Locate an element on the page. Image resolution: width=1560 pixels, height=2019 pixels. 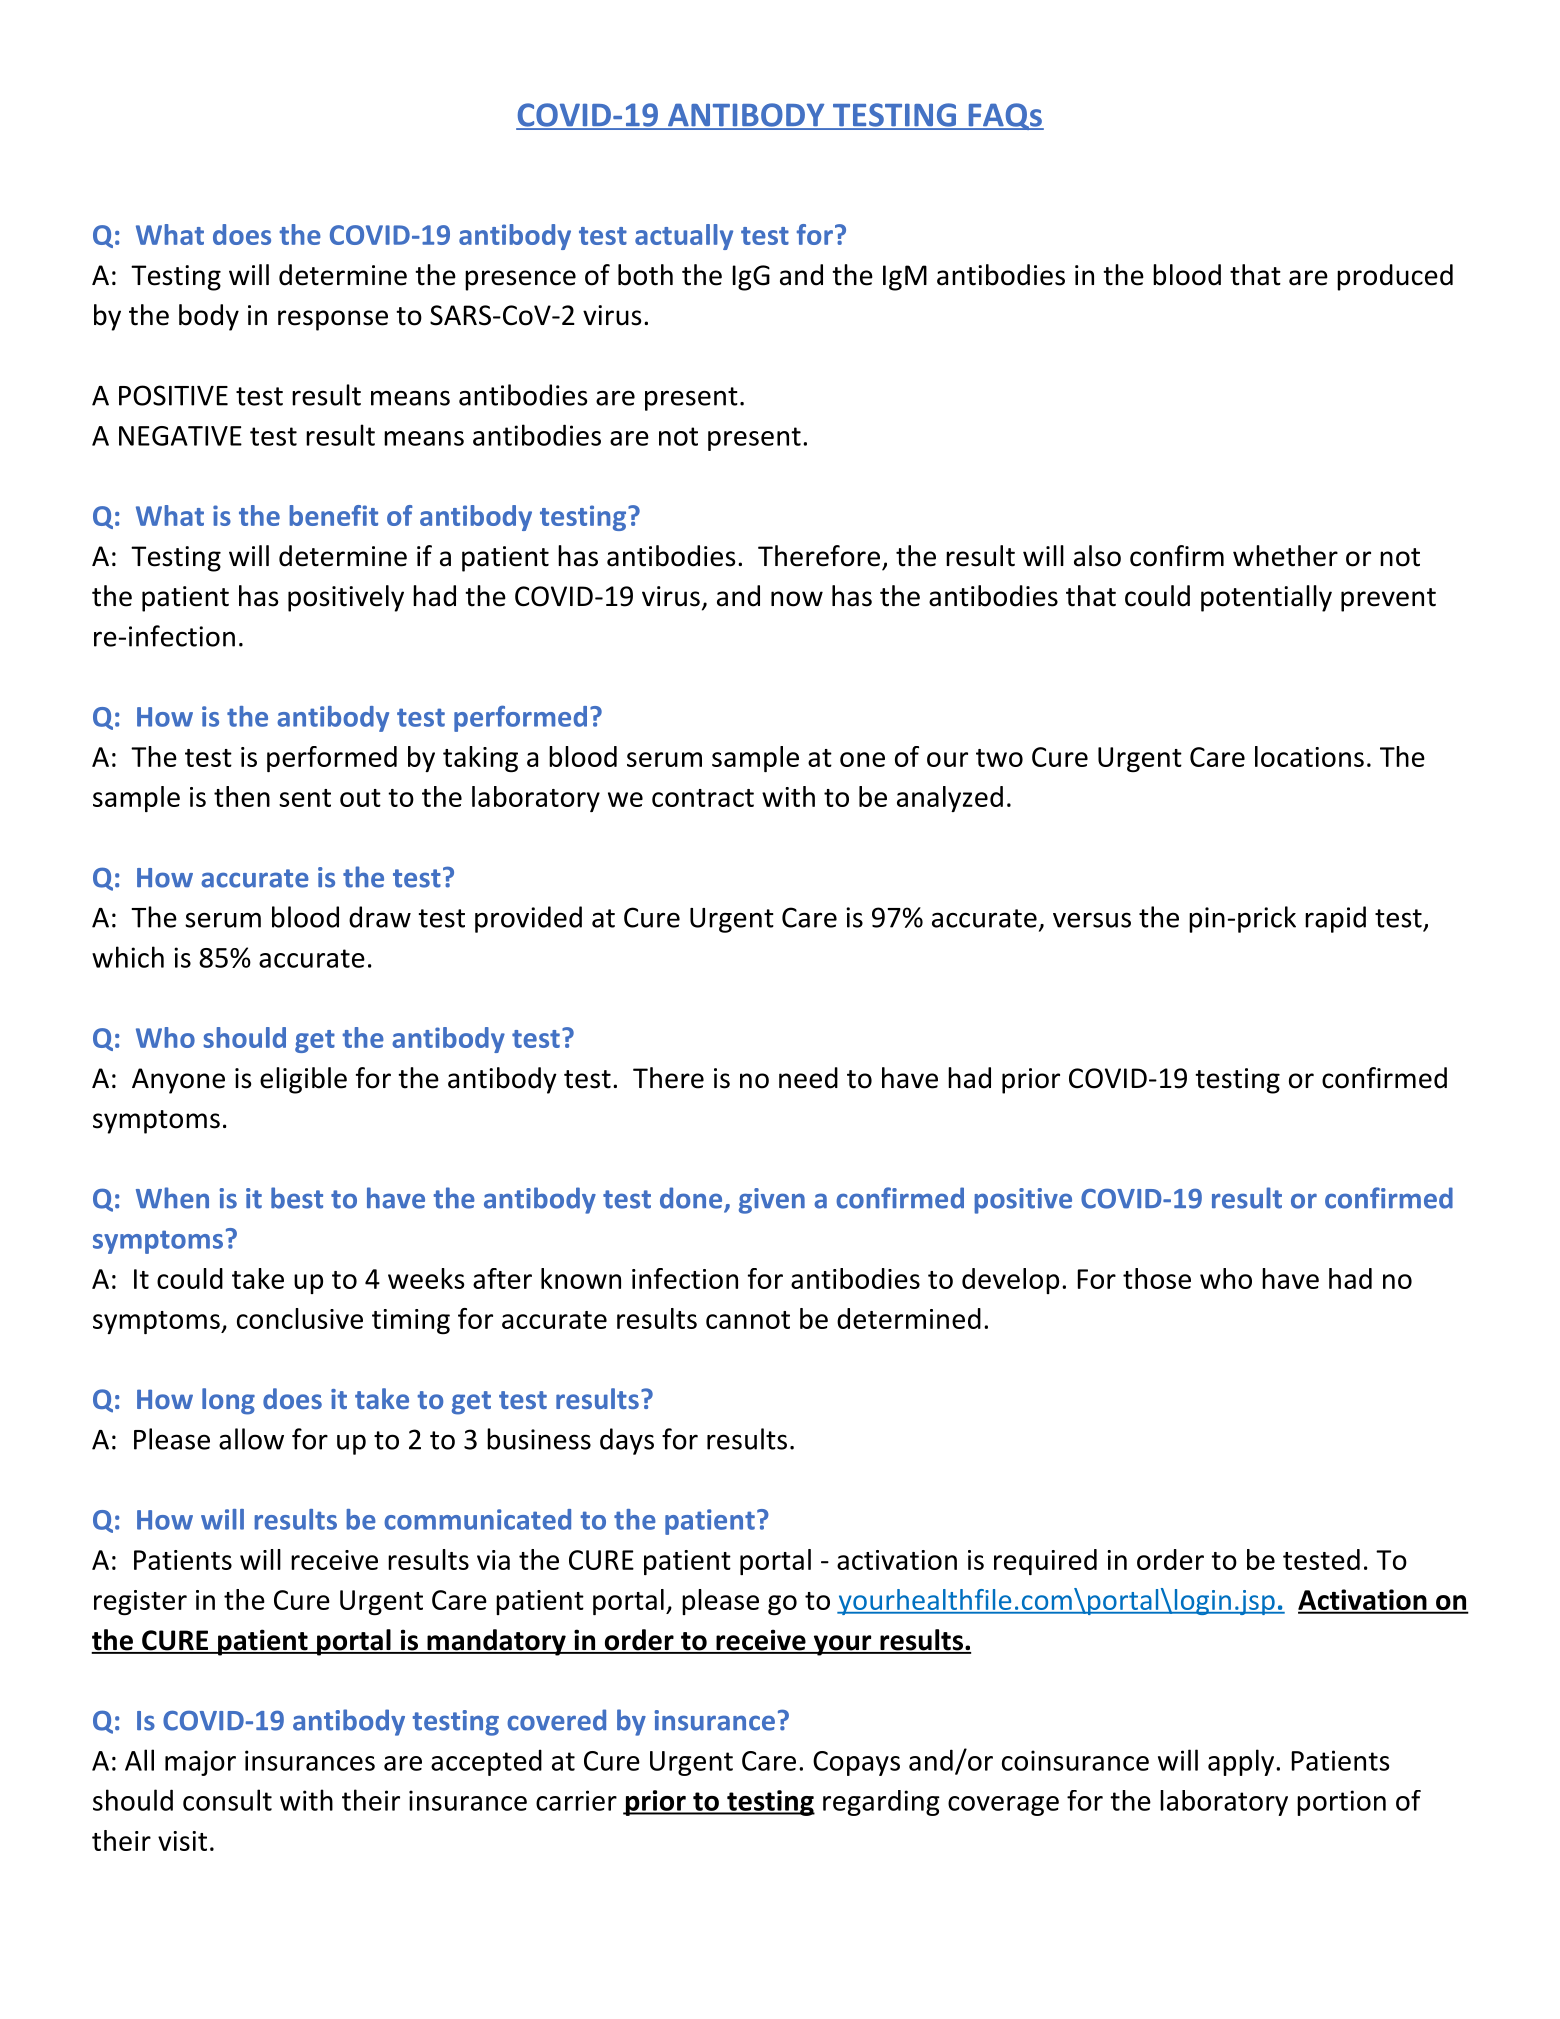
contract is located at coordinates (703, 798).
